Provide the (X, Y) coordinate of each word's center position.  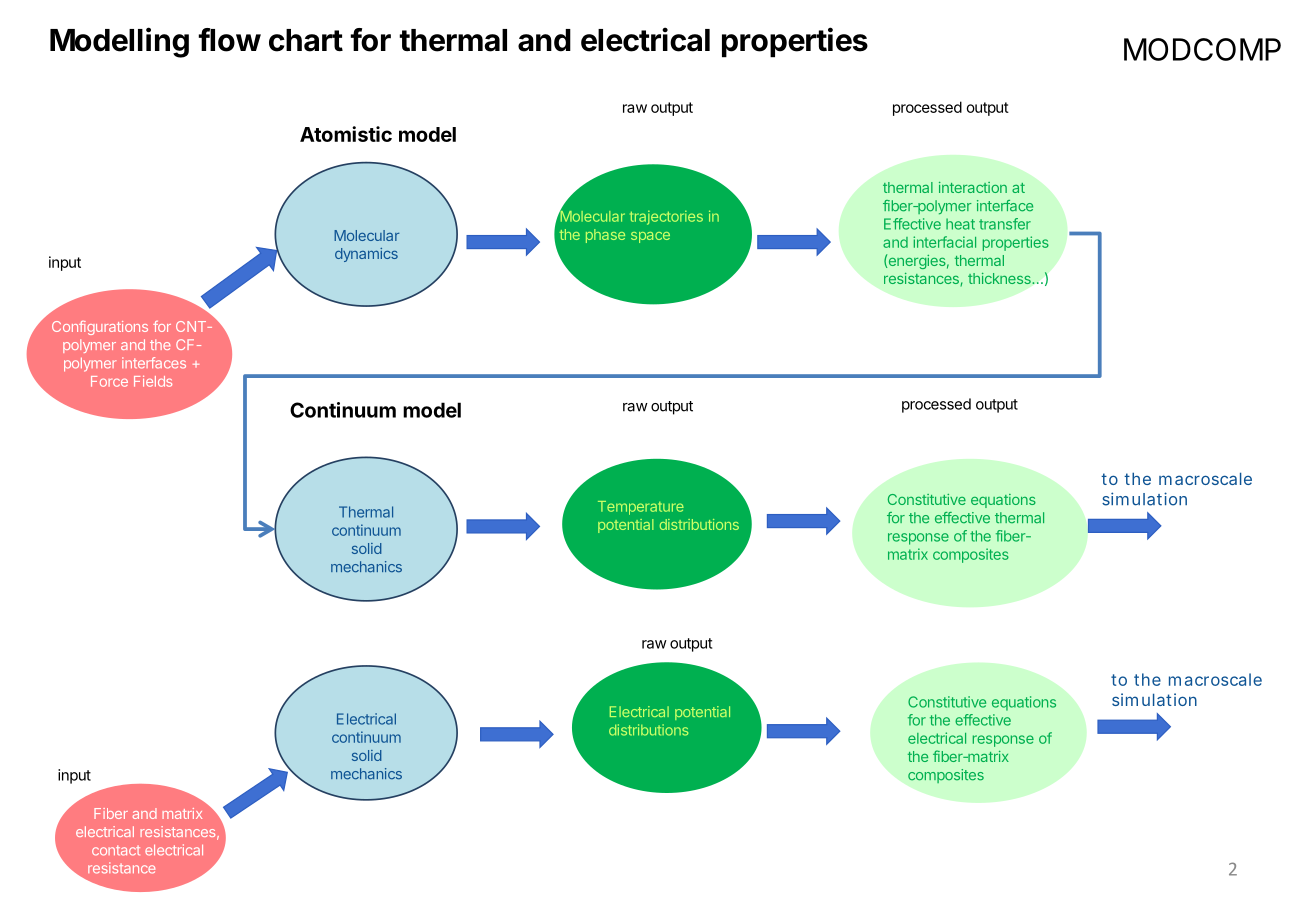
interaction (973, 187)
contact (116, 850)
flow (229, 40)
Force (109, 381)
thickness (1000, 278)
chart (306, 40)
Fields (153, 381)
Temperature (641, 508)
